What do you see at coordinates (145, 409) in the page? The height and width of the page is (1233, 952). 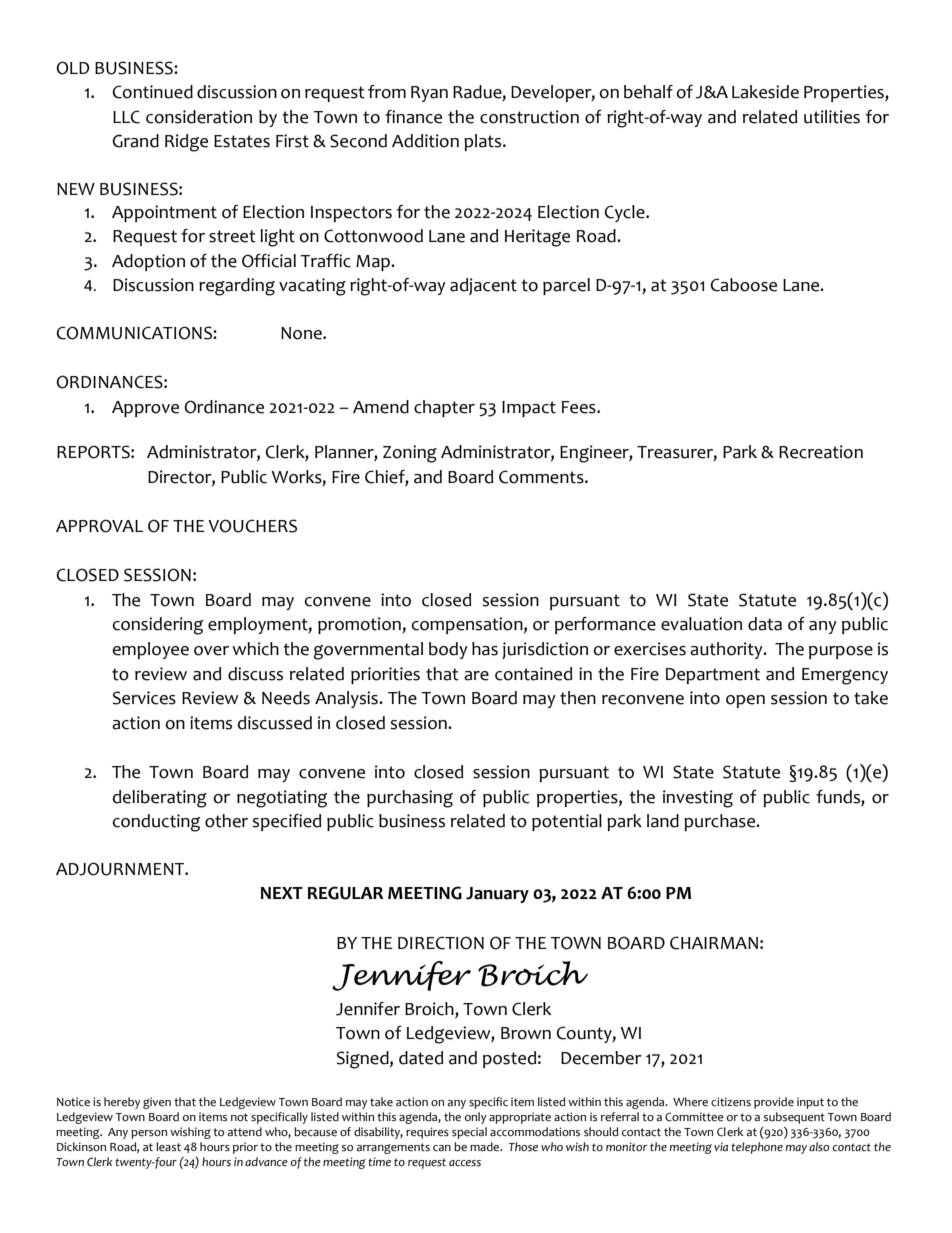 I see `Approve` at bounding box center [145, 409].
